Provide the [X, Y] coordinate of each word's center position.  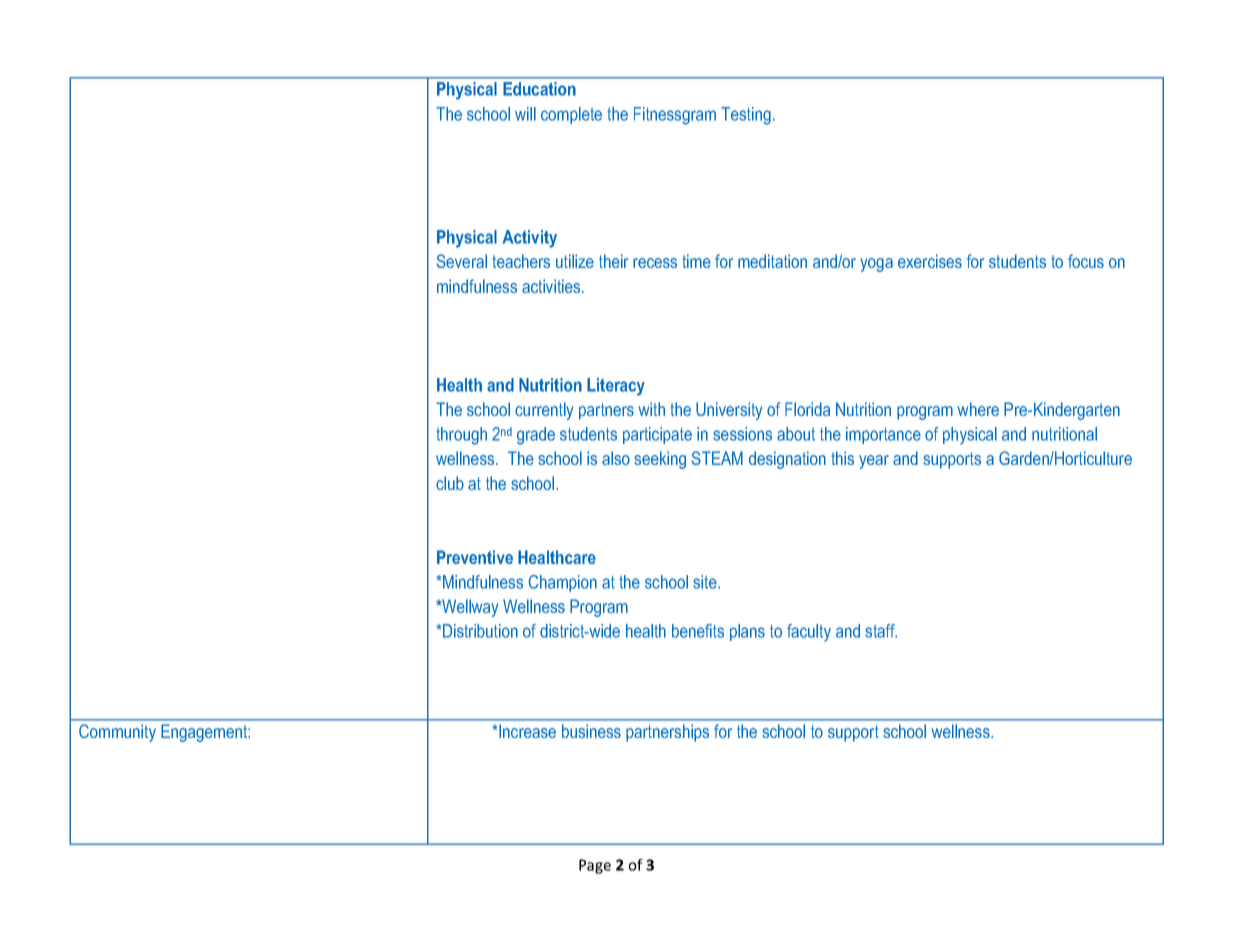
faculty [809, 633]
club [450, 483]
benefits [698, 631]
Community [117, 733]
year [874, 462]
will [525, 114]
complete [571, 115]
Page [595, 866]
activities [552, 286]
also [616, 458]
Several [461, 261]
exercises [930, 261]
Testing [746, 116]
